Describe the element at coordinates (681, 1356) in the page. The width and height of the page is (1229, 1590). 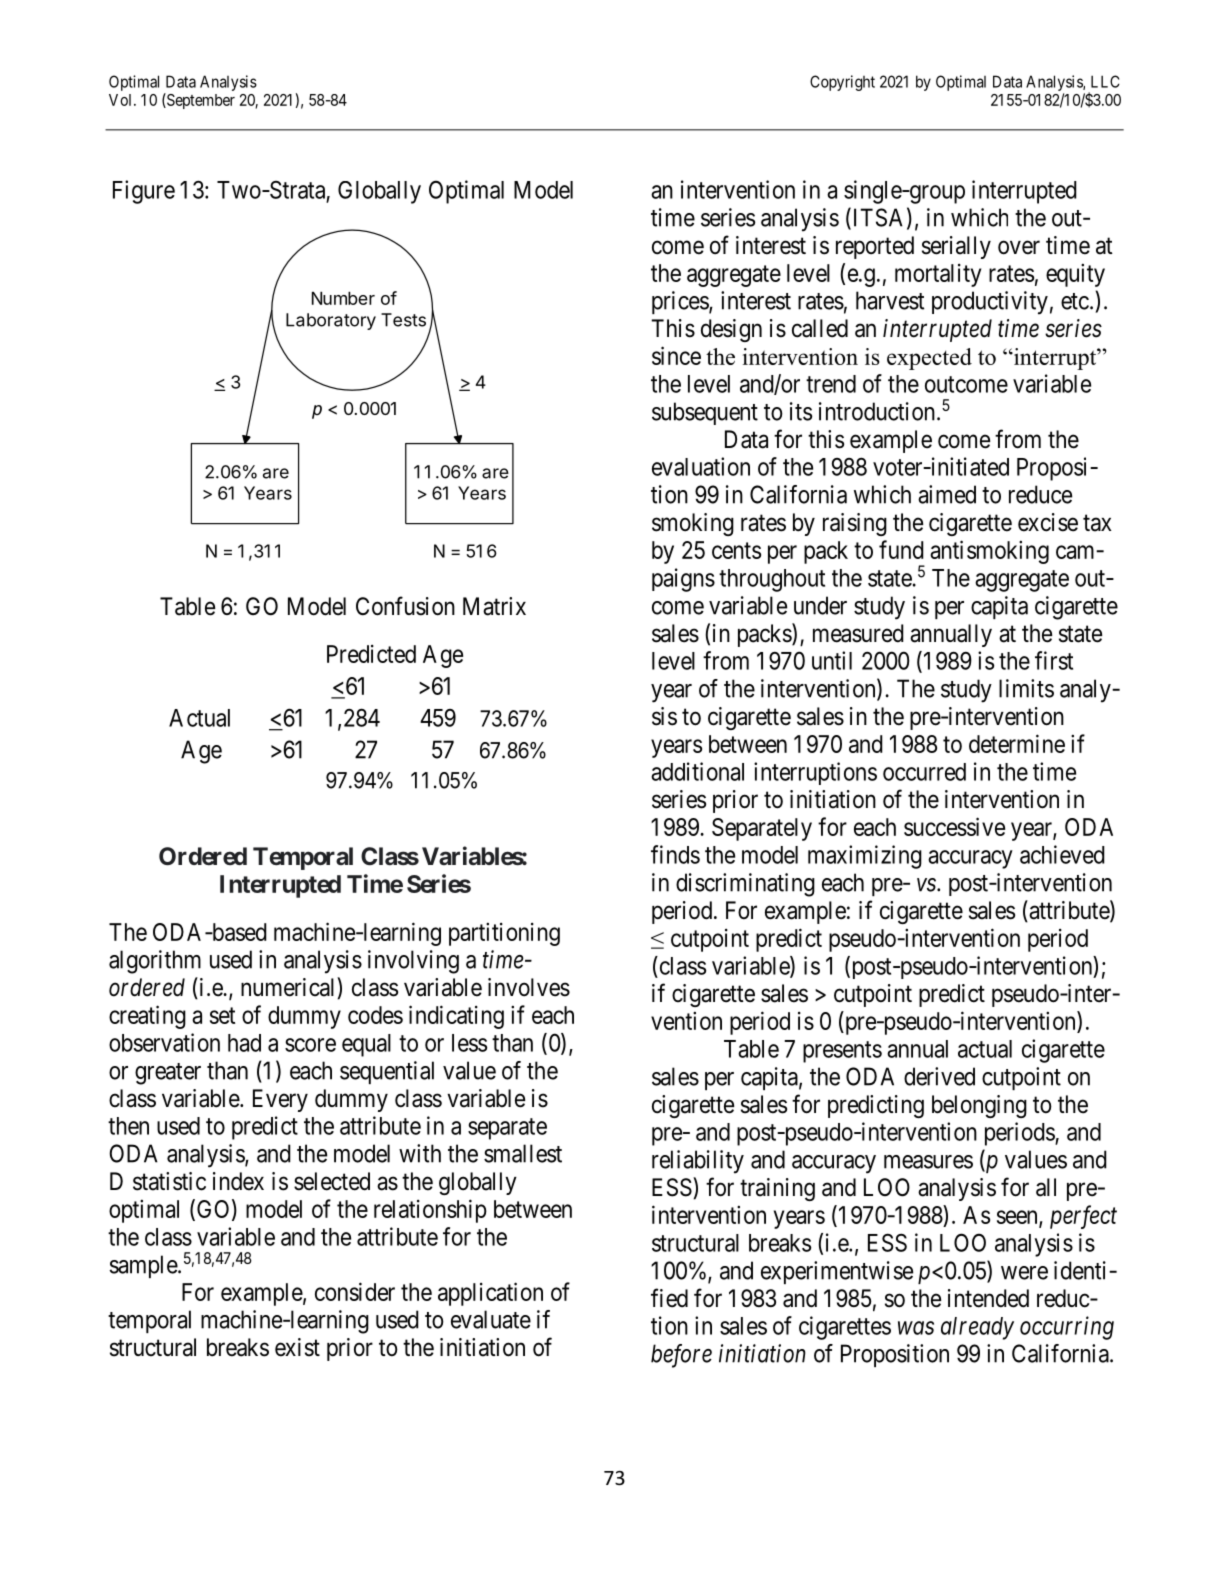
I see `before` at that location.
